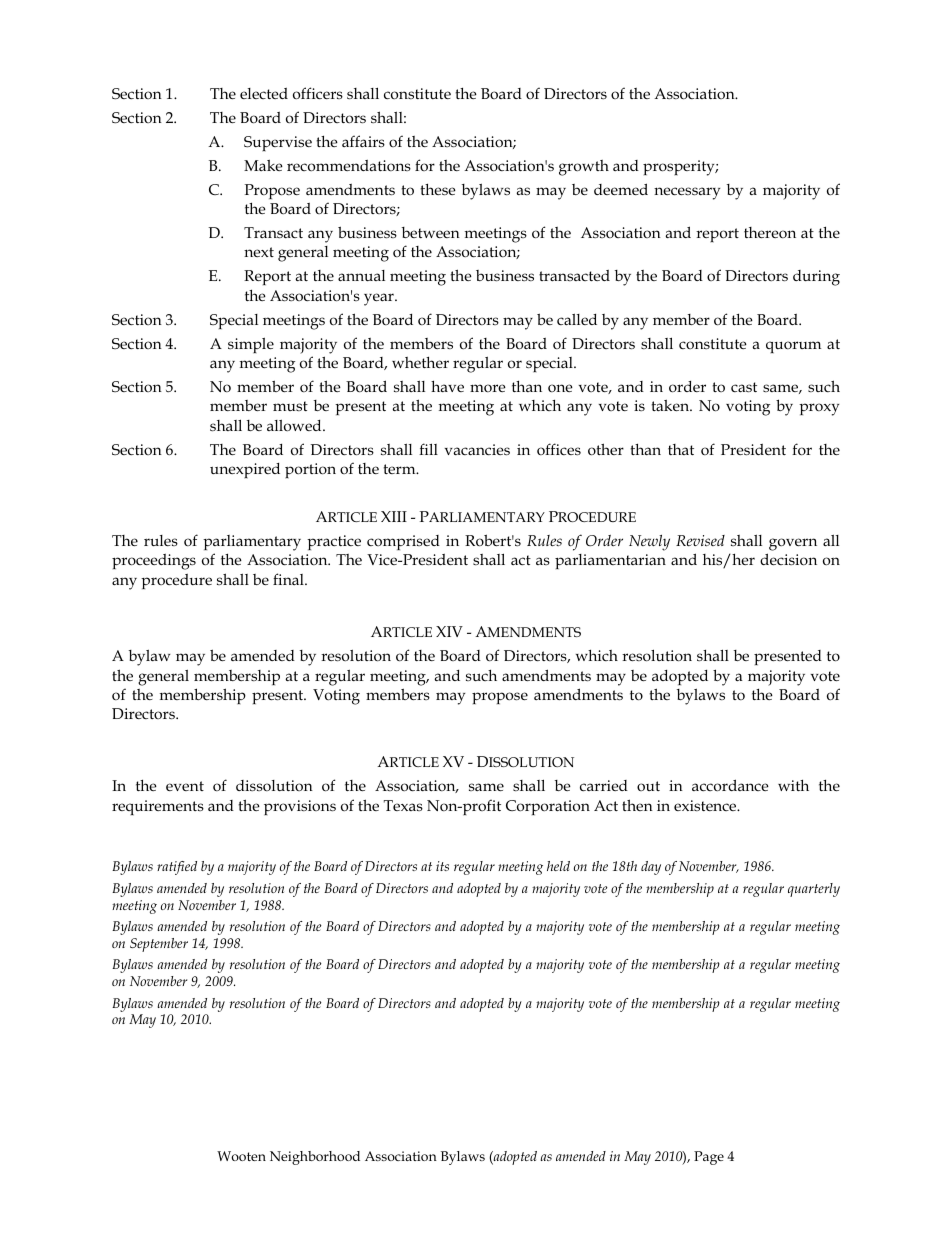 Image resolution: width=952 pixels, height=1233 pixels. I want to click on Corporation, so click(548, 807).
